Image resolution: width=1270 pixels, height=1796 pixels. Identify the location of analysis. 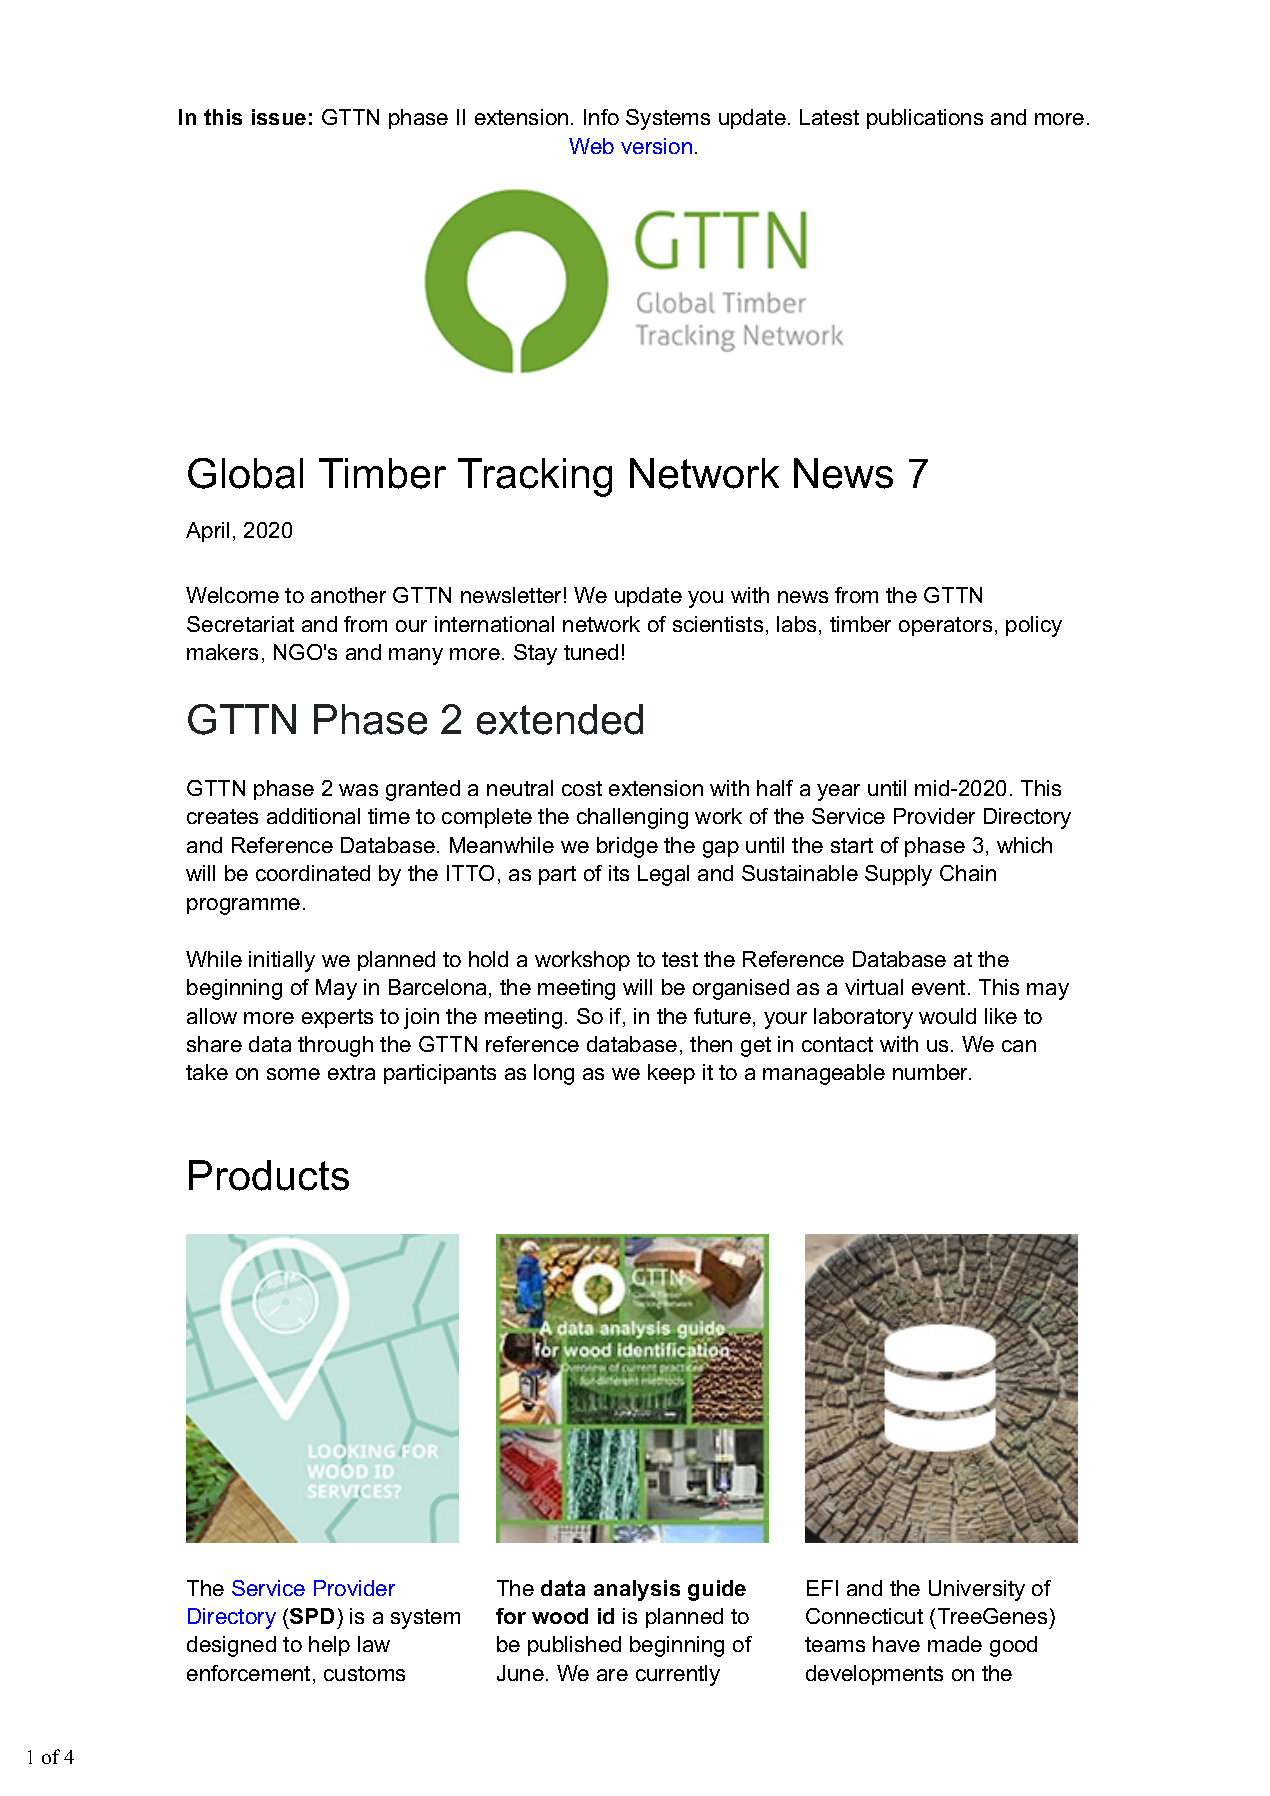
(637, 1590).
